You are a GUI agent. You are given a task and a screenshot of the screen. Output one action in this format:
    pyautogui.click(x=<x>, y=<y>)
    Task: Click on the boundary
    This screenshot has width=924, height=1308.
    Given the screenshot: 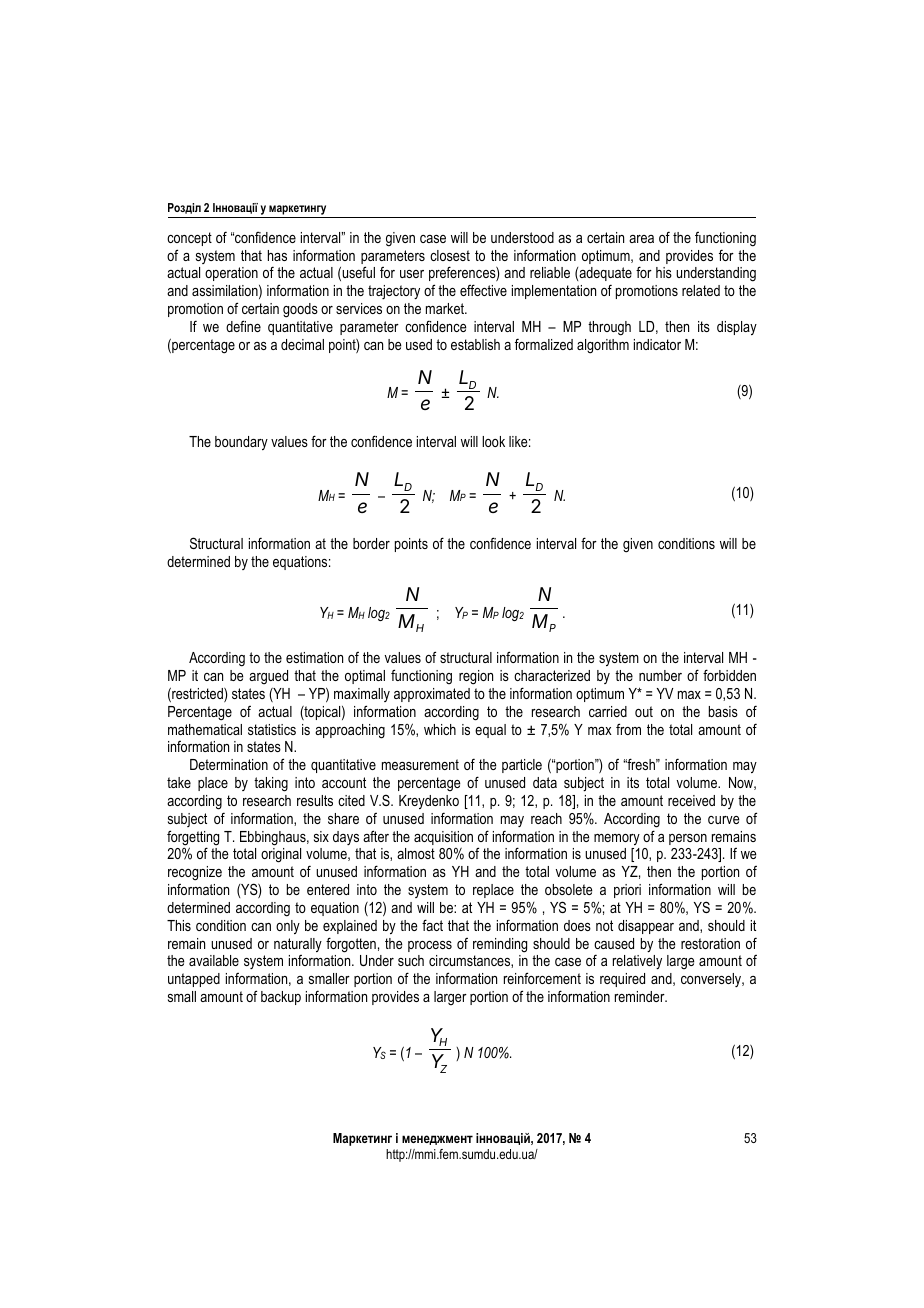 What is the action you would take?
    pyautogui.click(x=241, y=443)
